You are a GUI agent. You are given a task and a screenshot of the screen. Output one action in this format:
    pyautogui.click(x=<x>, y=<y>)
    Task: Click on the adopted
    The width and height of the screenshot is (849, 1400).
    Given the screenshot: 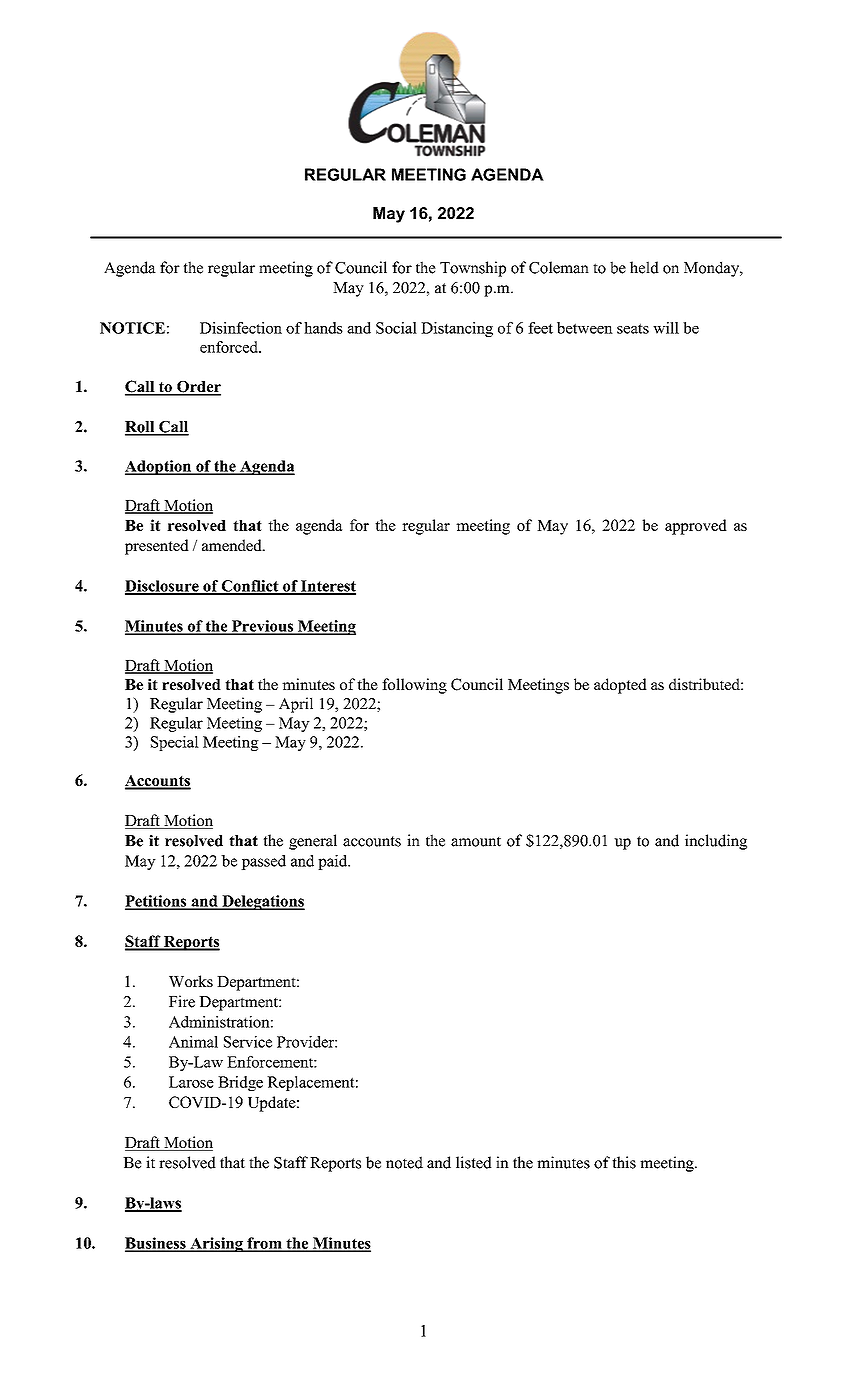 What is the action you would take?
    pyautogui.click(x=620, y=686)
